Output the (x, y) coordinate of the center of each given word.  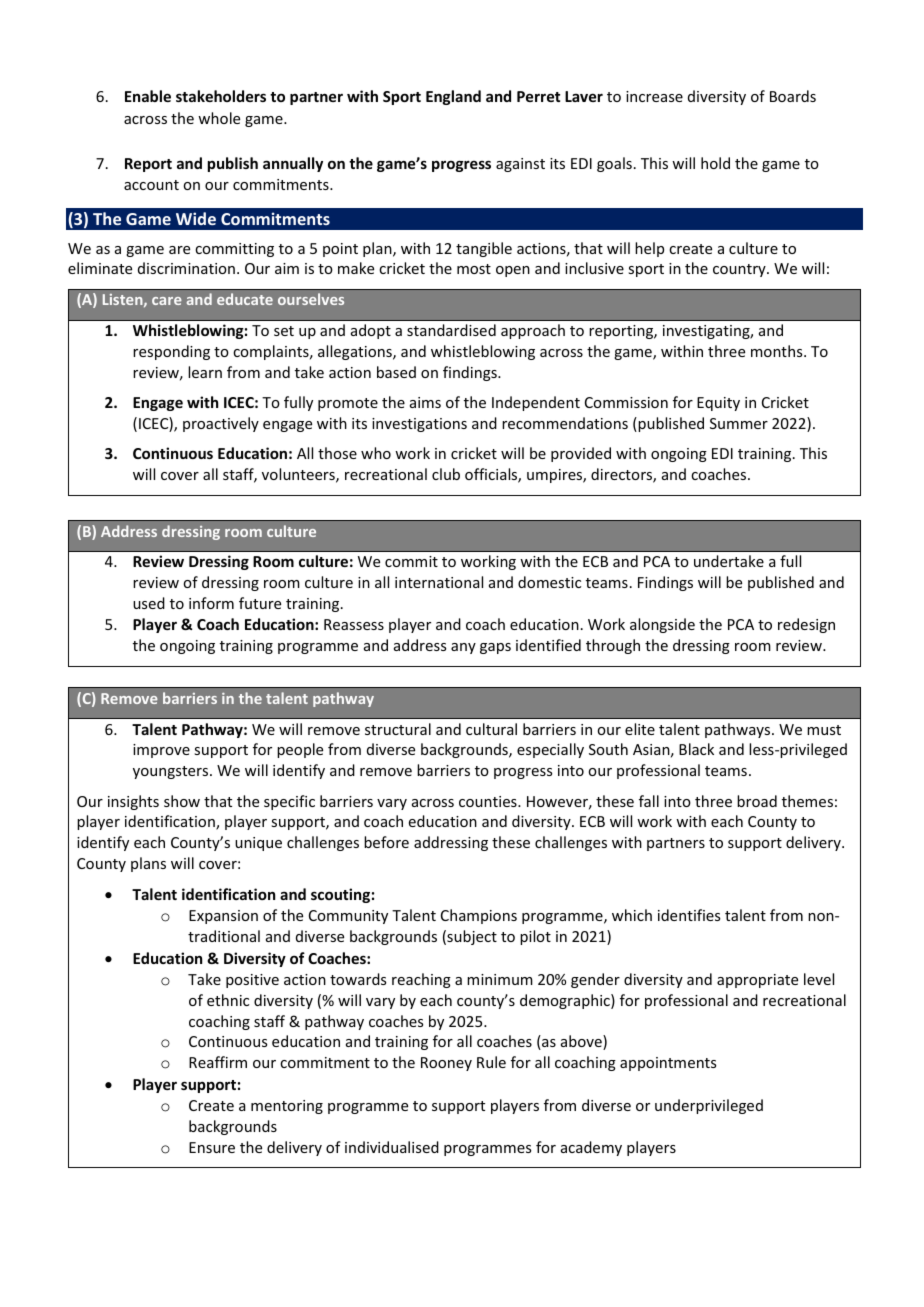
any (463, 648)
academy (591, 1148)
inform (211, 603)
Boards (793, 96)
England (453, 97)
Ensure (212, 1147)
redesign (806, 625)
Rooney (446, 1064)
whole (219, 118)
